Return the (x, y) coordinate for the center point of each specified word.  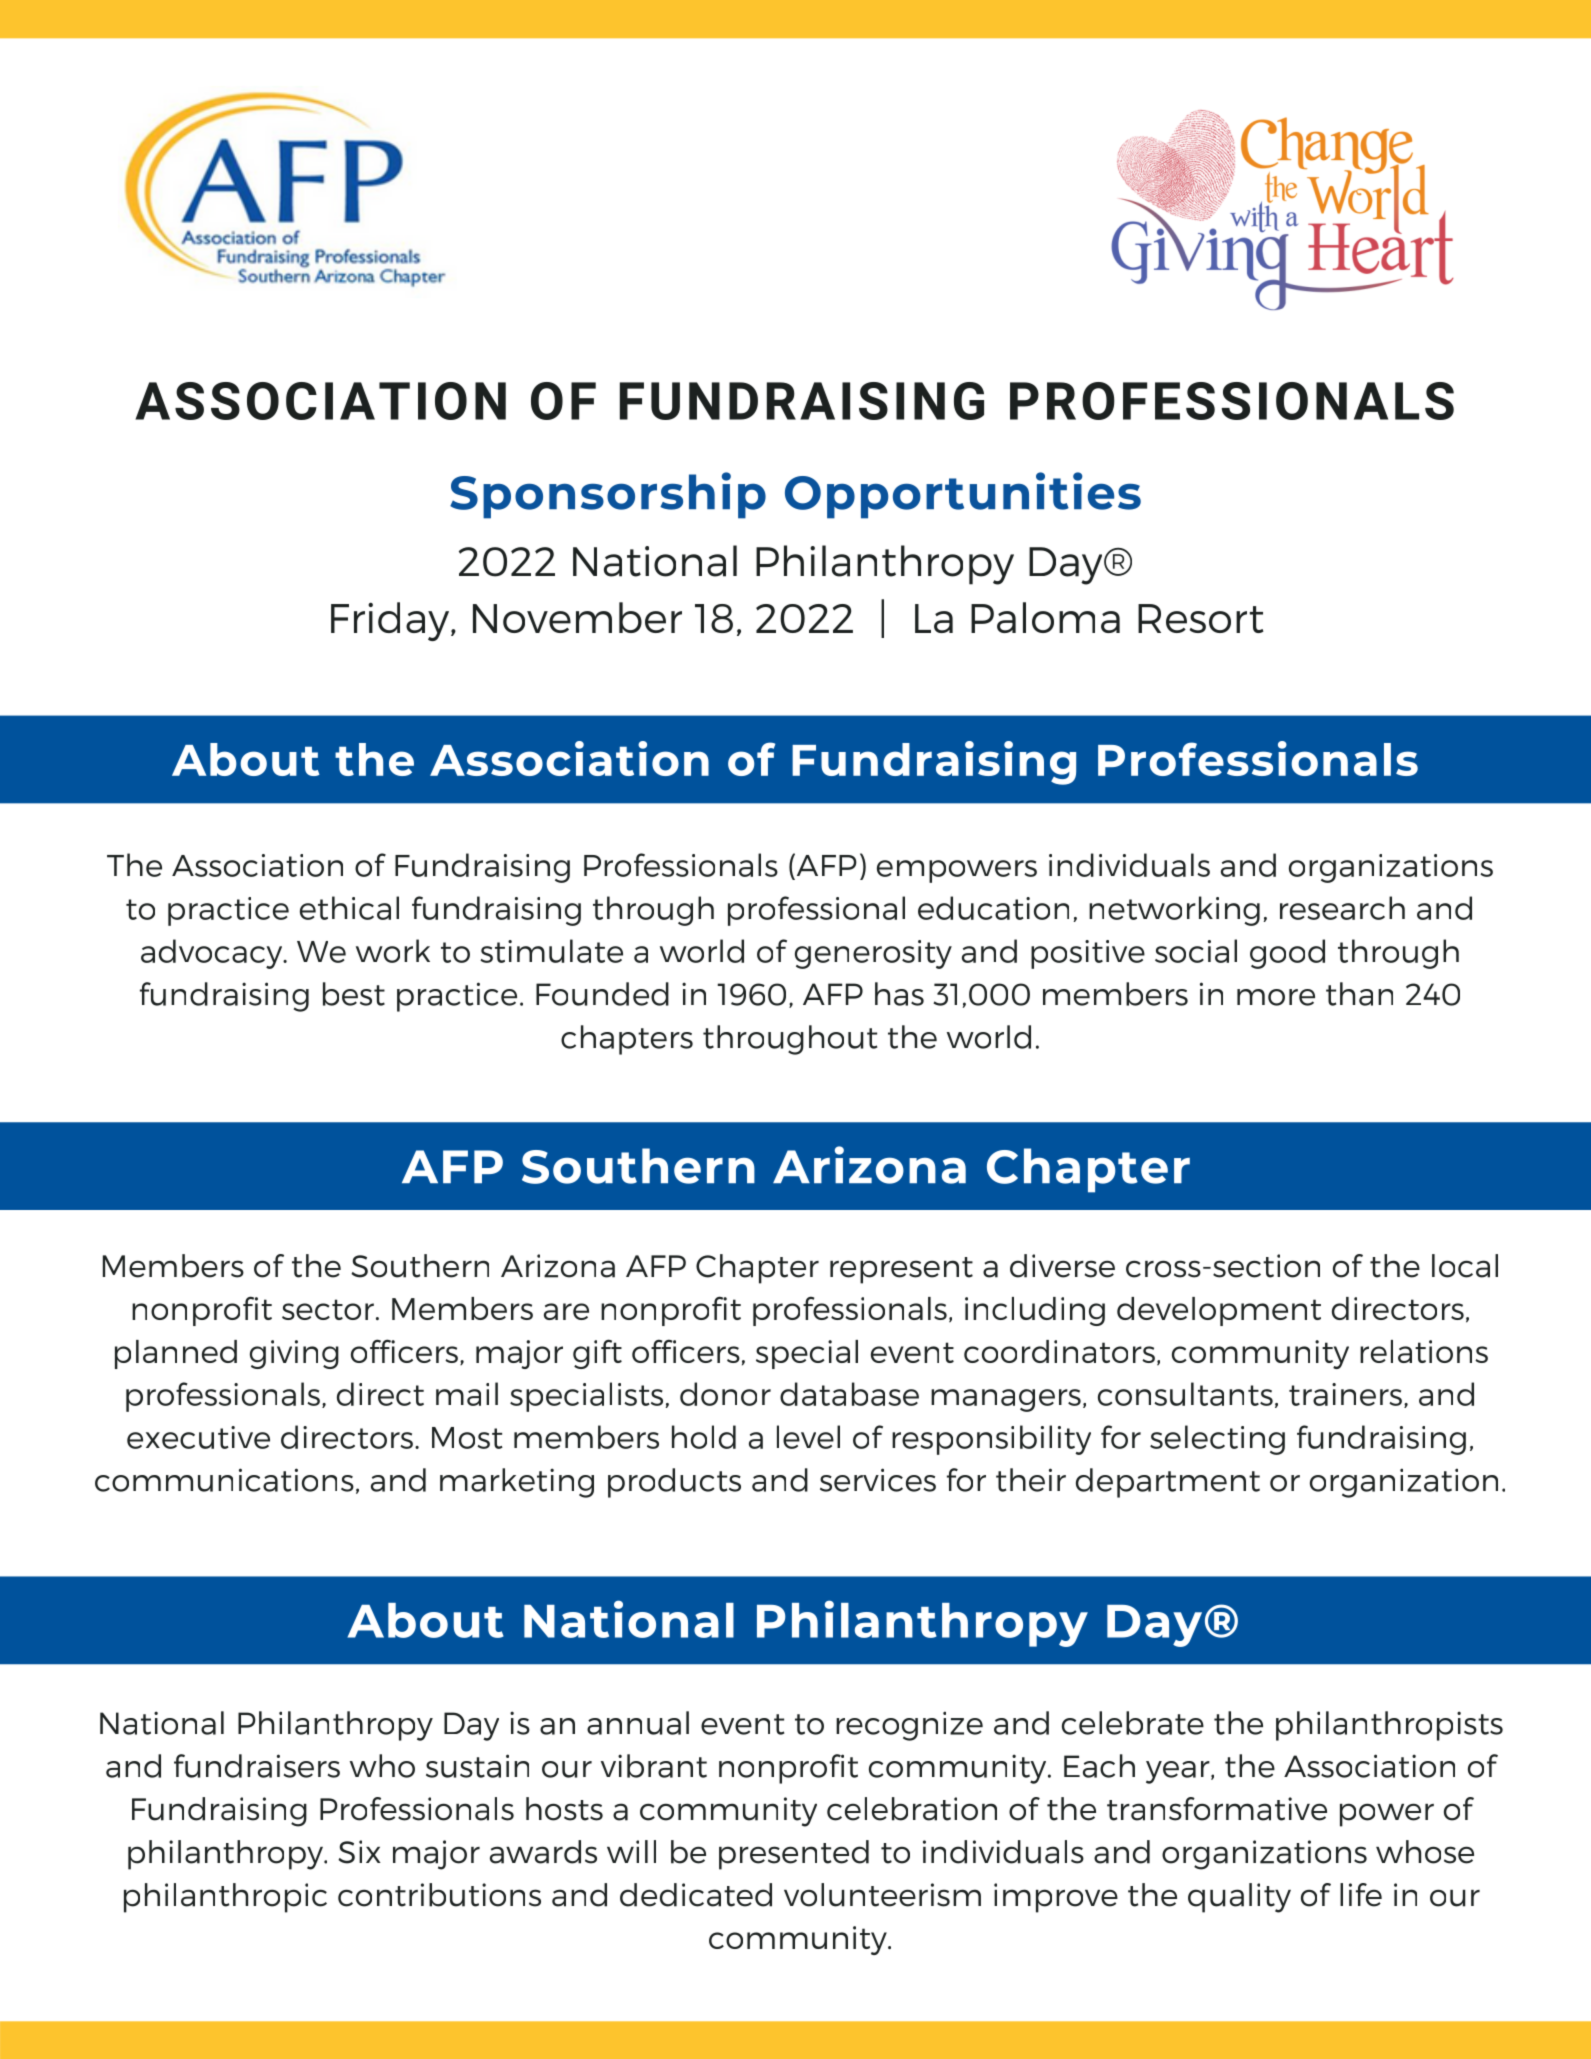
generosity (873, 954)
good (1287, 954)
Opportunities (963, 495)
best (354, 994)
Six (359, 1852)
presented (794, 1855)
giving (294, 1354)
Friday (391, 621)
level (808, 1437)
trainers (1345, 1394)
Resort (1201, 618)
